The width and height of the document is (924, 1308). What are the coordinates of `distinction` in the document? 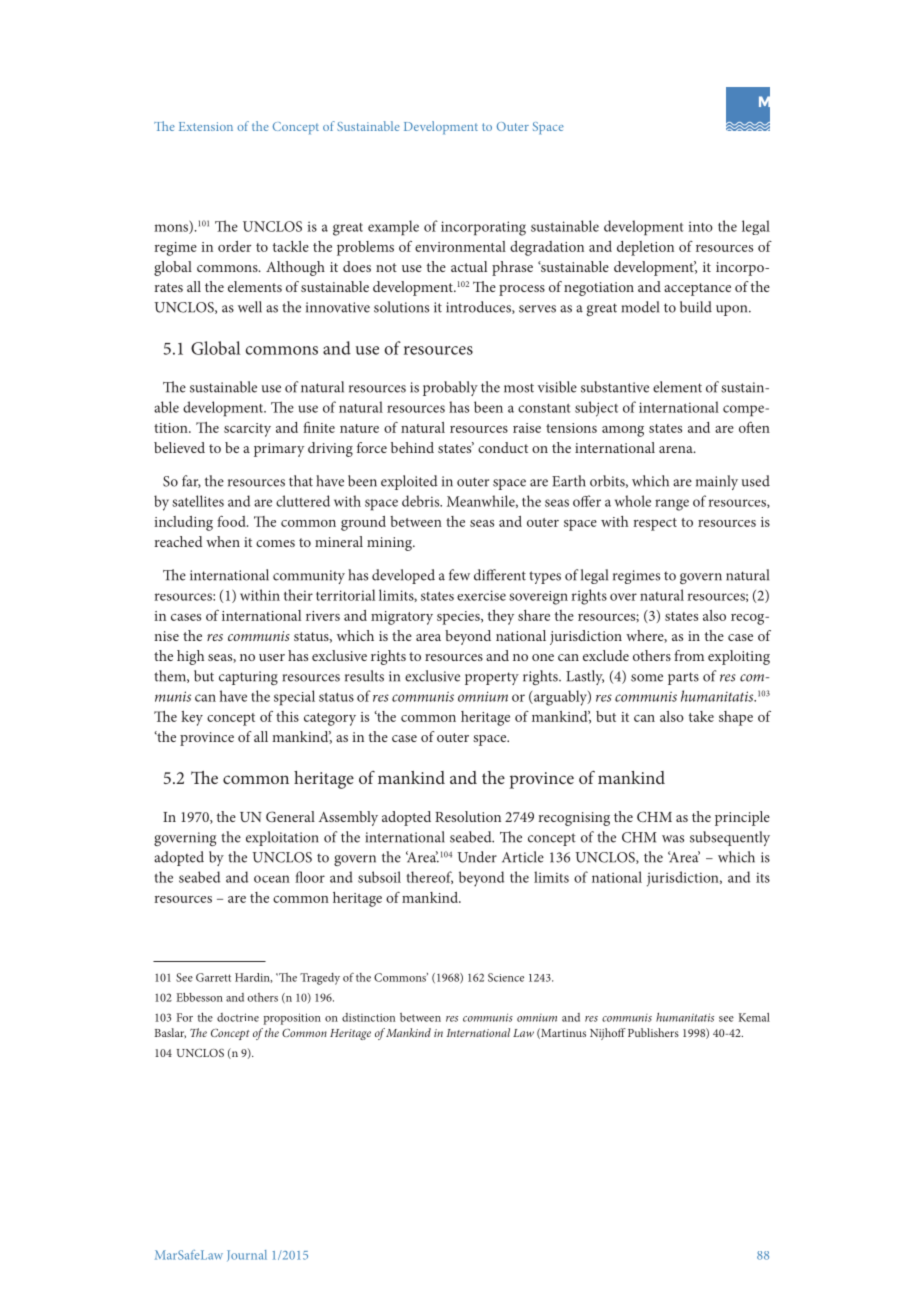 It's located at (368, 1017).
